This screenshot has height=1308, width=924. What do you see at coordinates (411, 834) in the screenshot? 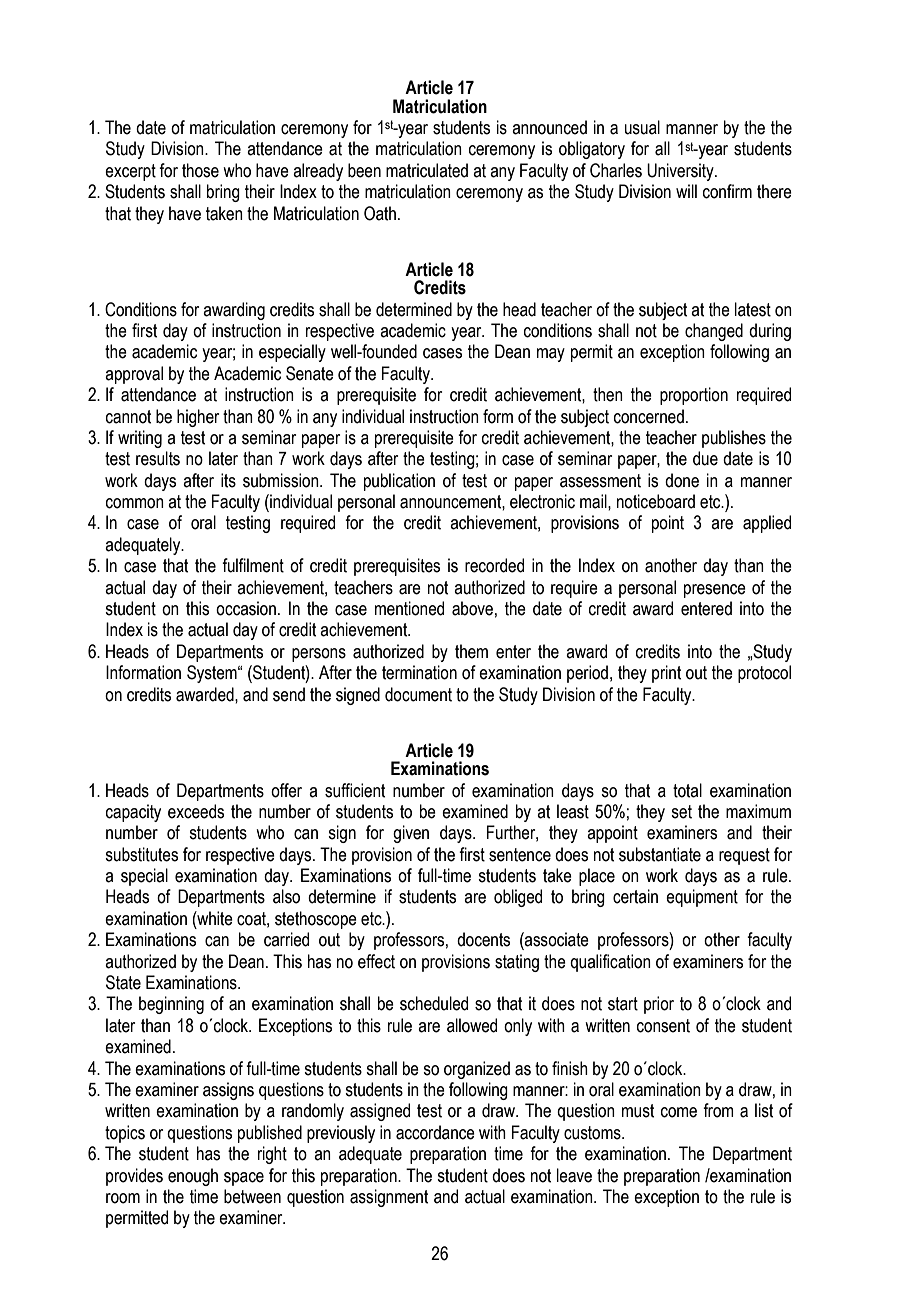
I see `given` at bounding box center [411, 834].
